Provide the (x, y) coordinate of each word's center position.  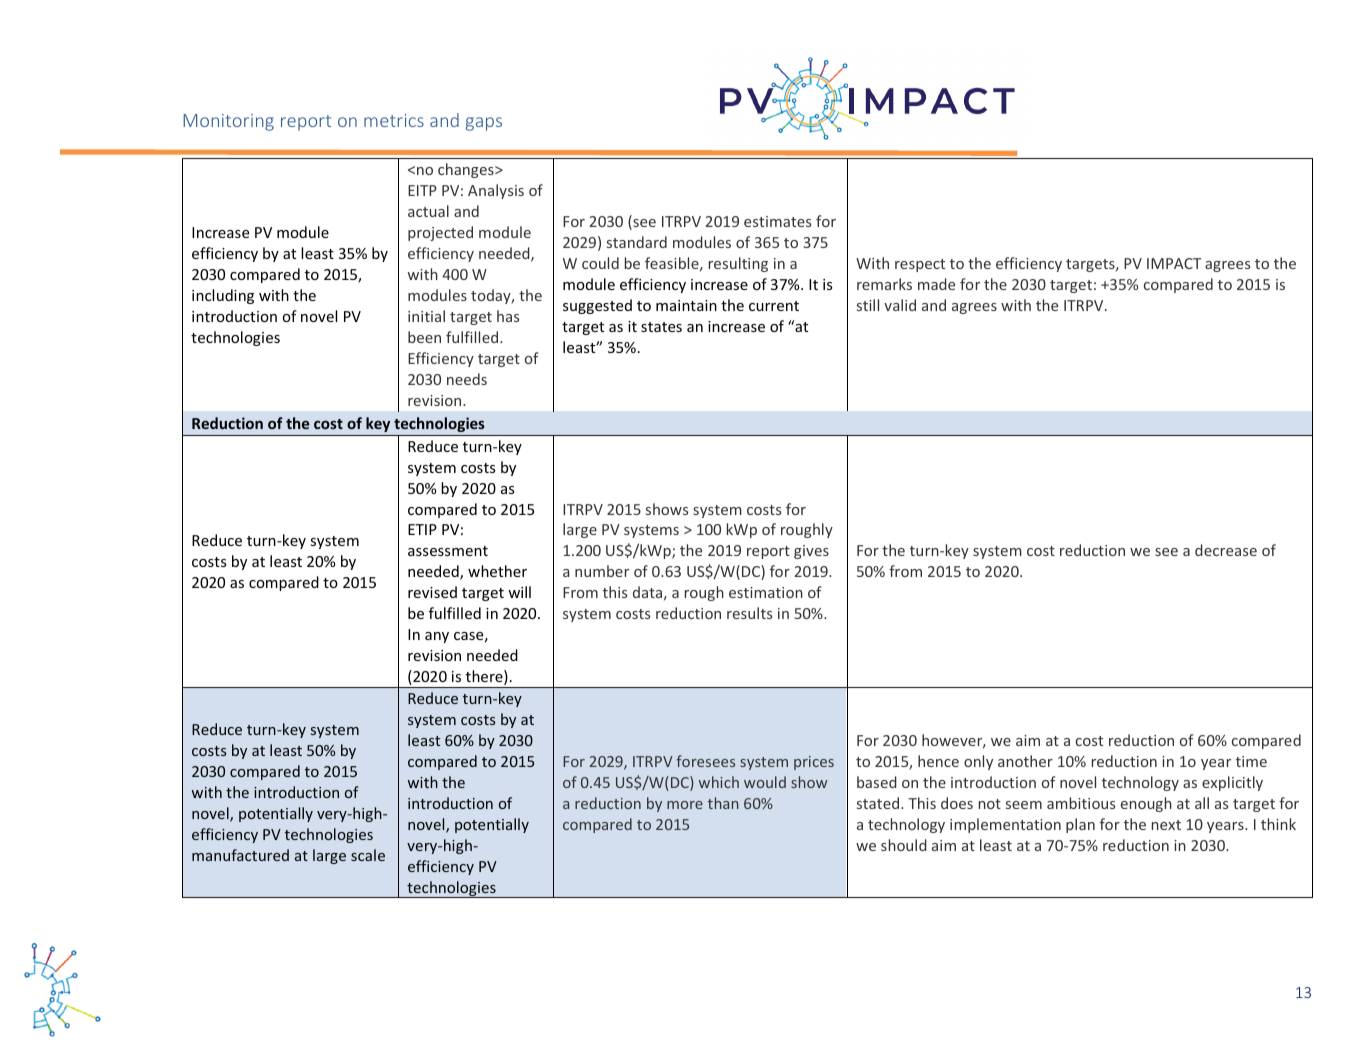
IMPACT (1174, 263)
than (723, 803)
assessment (448, 551)
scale (368, 855)
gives (811, 552)
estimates (777, 221)
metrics (394, 120)
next (1166, 825)
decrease (1226, 550)
